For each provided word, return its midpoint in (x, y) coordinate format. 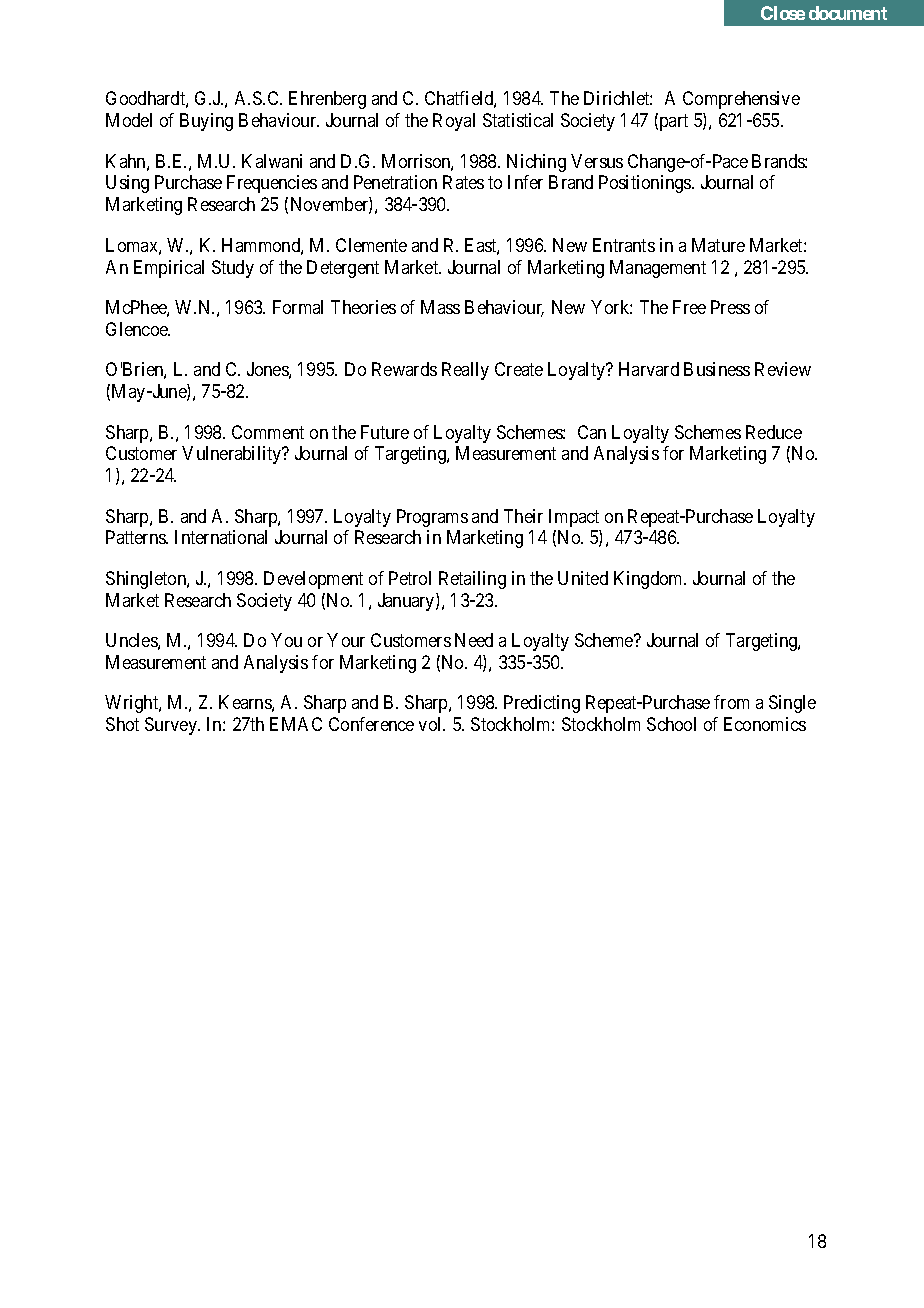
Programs (432, 518)
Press (730, 307)
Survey (172, 726)
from (731, 702)
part (672, 122)
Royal (454, 122)
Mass (440, 307)
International (221, 537)
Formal (298, 307)
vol (432, 724)
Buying (206, 122)
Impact (574, 518)
